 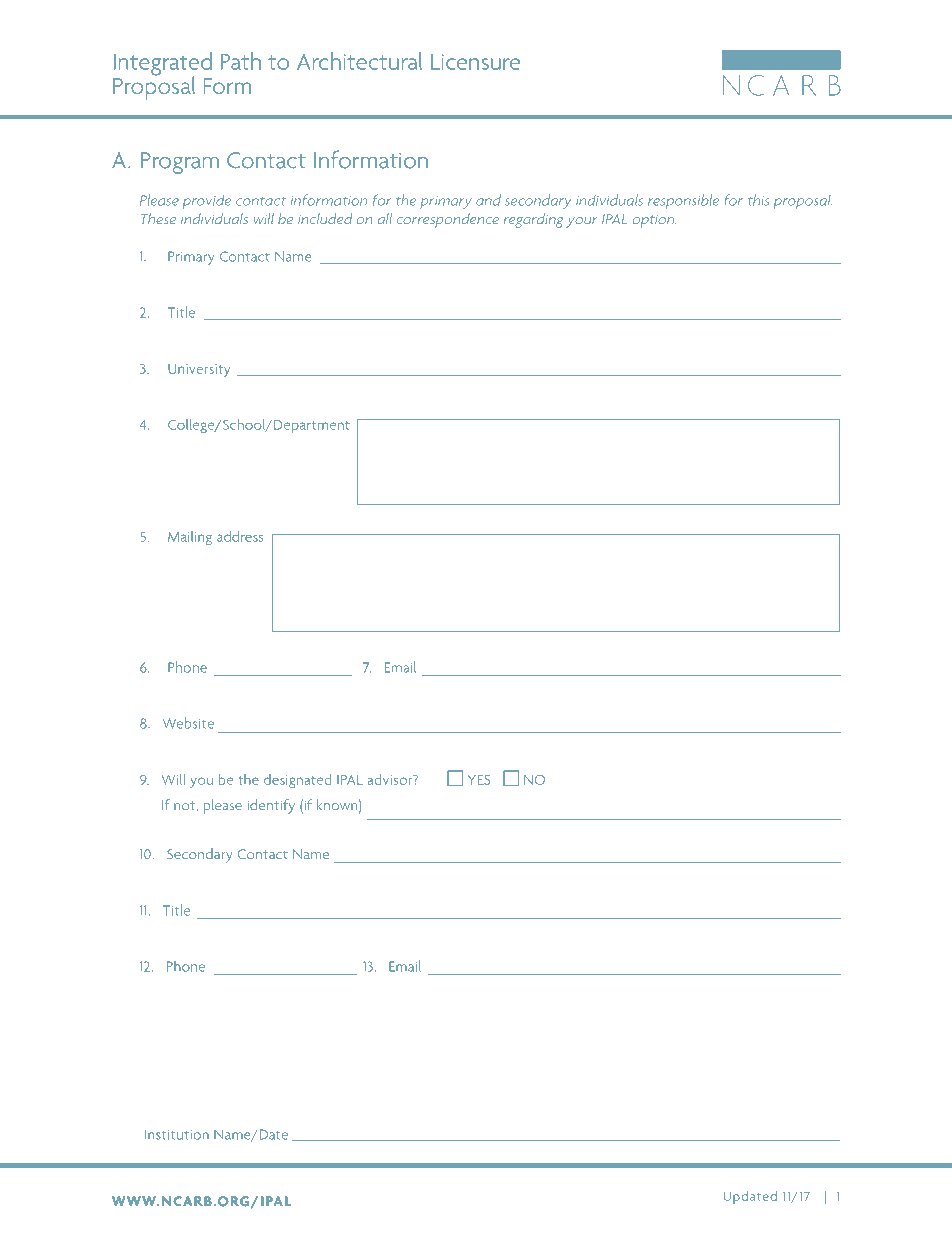 What do you see at coordinates (448, 220) in the screenshot?
I see `correspondence` at bounding box center [448, 220].
